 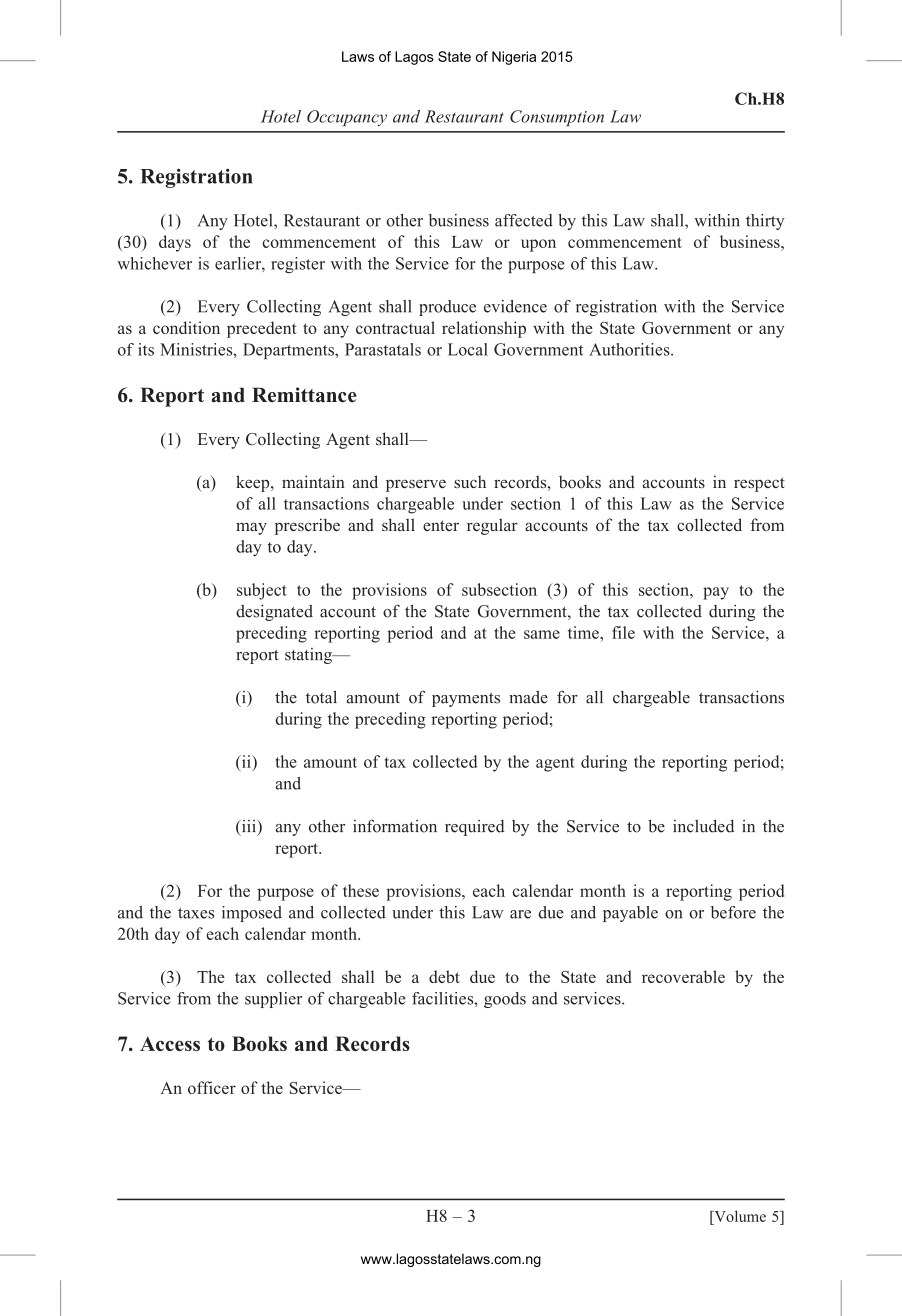 What do you see at coordinates (212, 1087) in the screenshot?
I see `officer` at bounding box center [212, 1087].
